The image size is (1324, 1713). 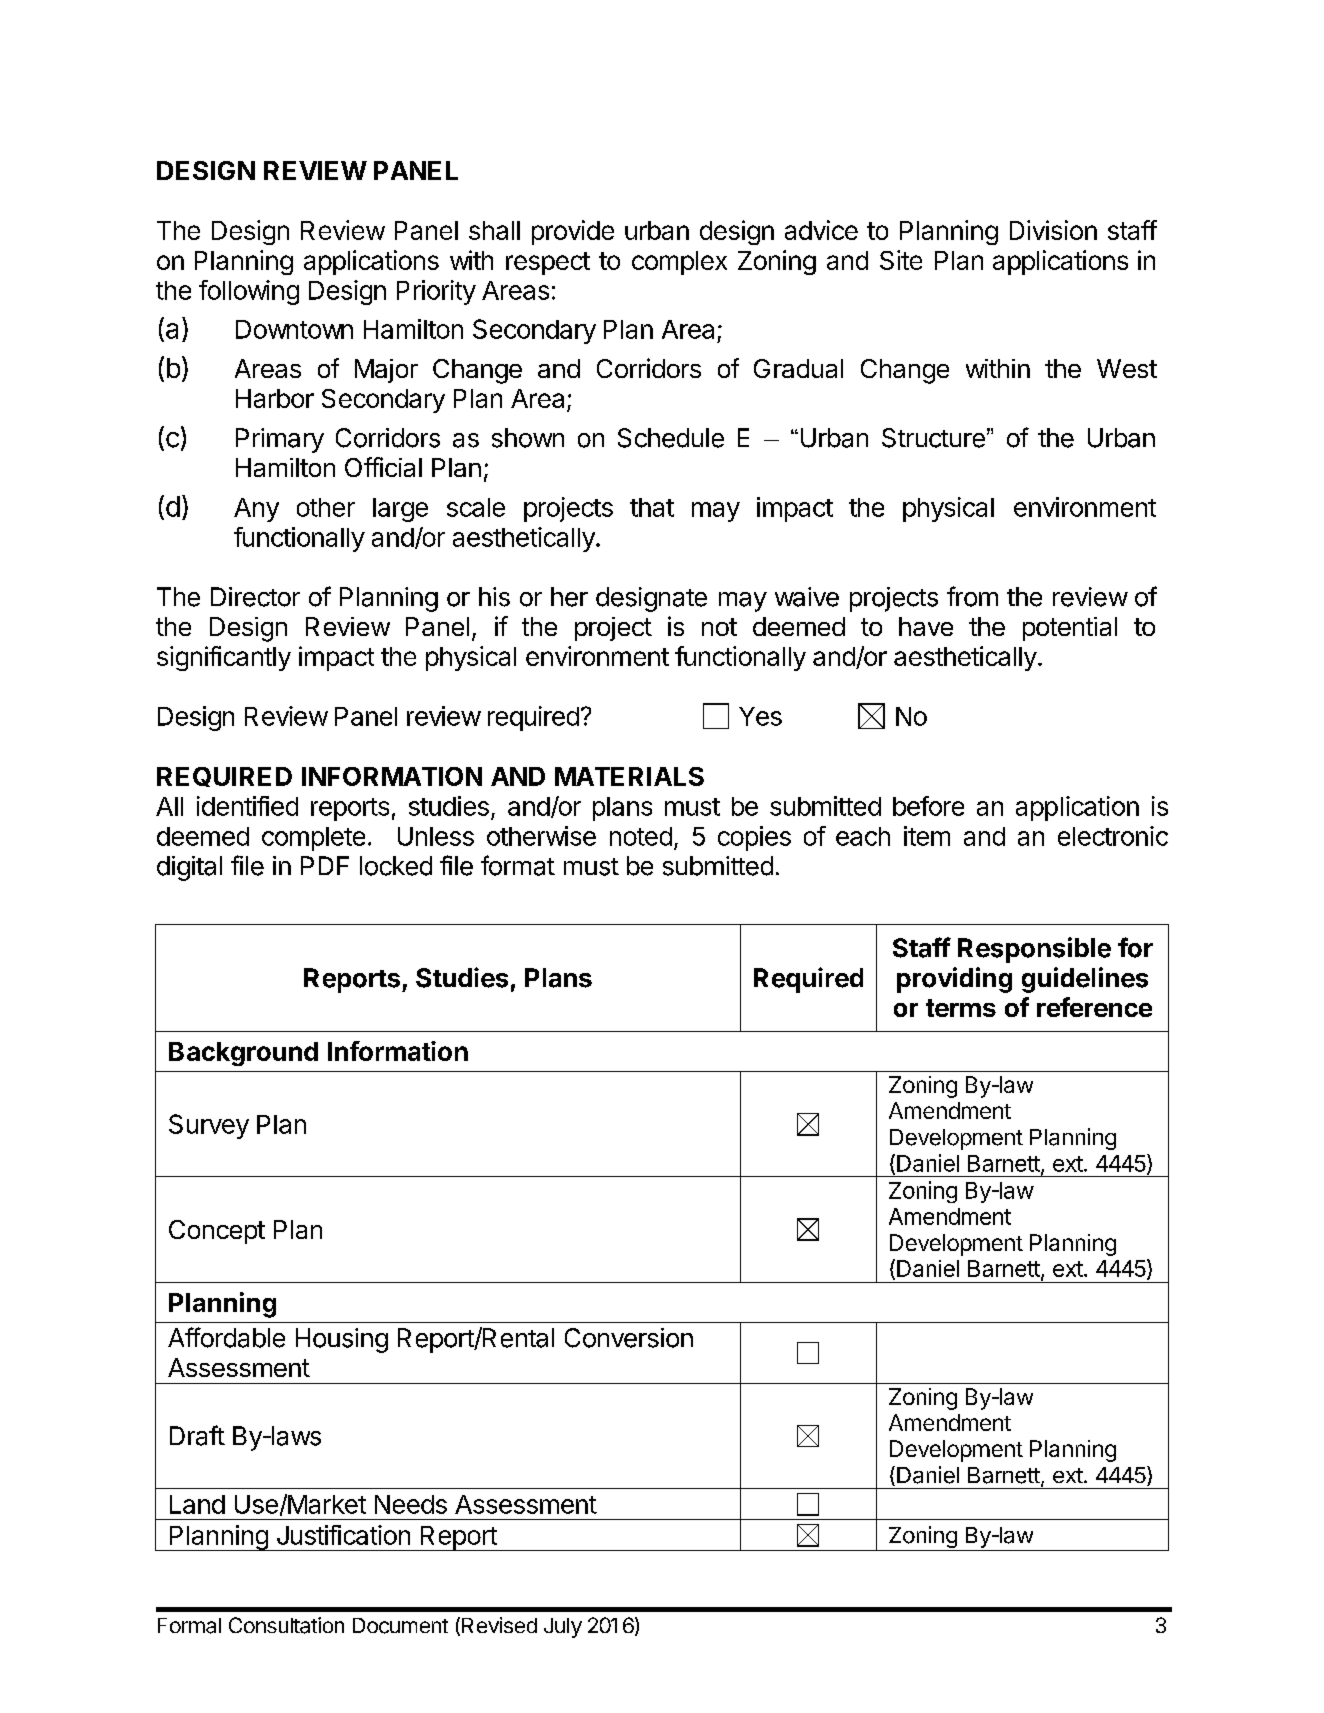 I want to click on Division, so click(x=1053, y=230).
